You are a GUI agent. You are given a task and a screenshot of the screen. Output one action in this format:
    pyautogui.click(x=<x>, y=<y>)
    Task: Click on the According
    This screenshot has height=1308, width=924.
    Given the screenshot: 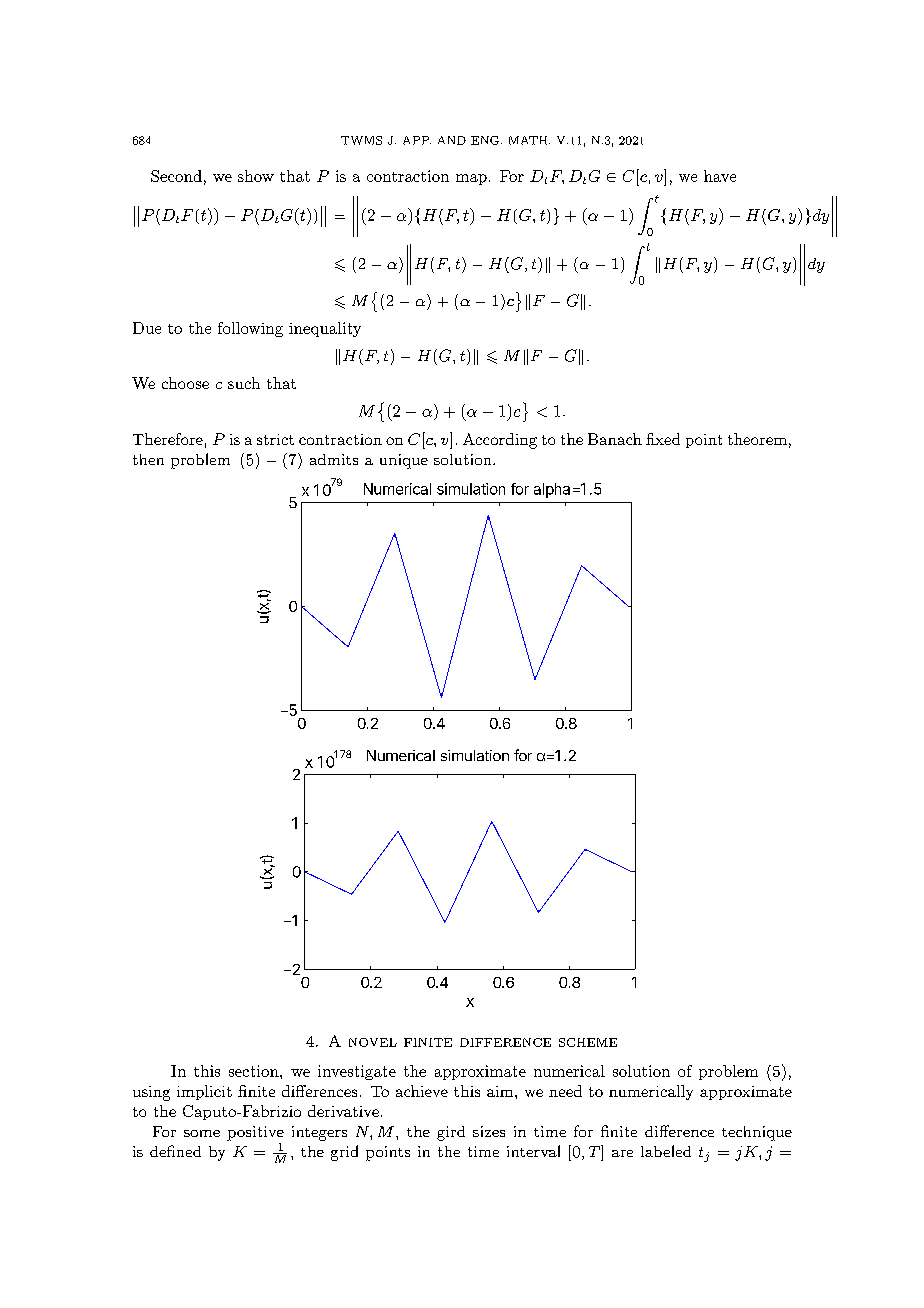 What is the action you would take?
    pyautogui.click(x=500, y=441)
